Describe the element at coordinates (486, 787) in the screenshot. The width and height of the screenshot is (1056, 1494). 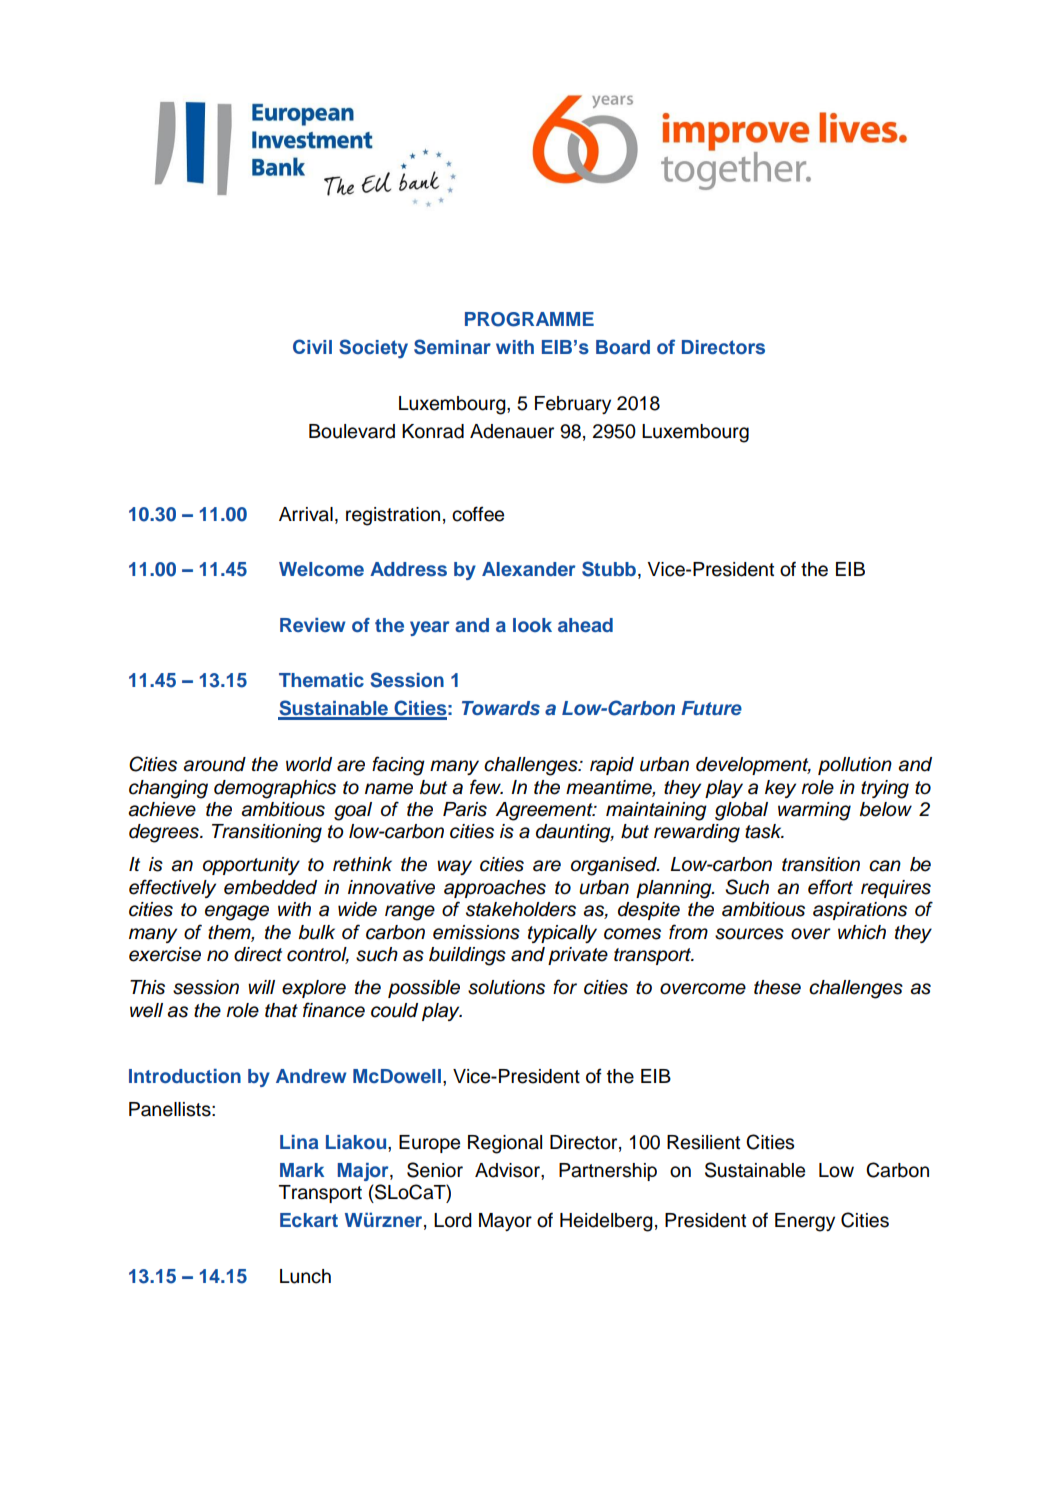
I see `few` at that location.
